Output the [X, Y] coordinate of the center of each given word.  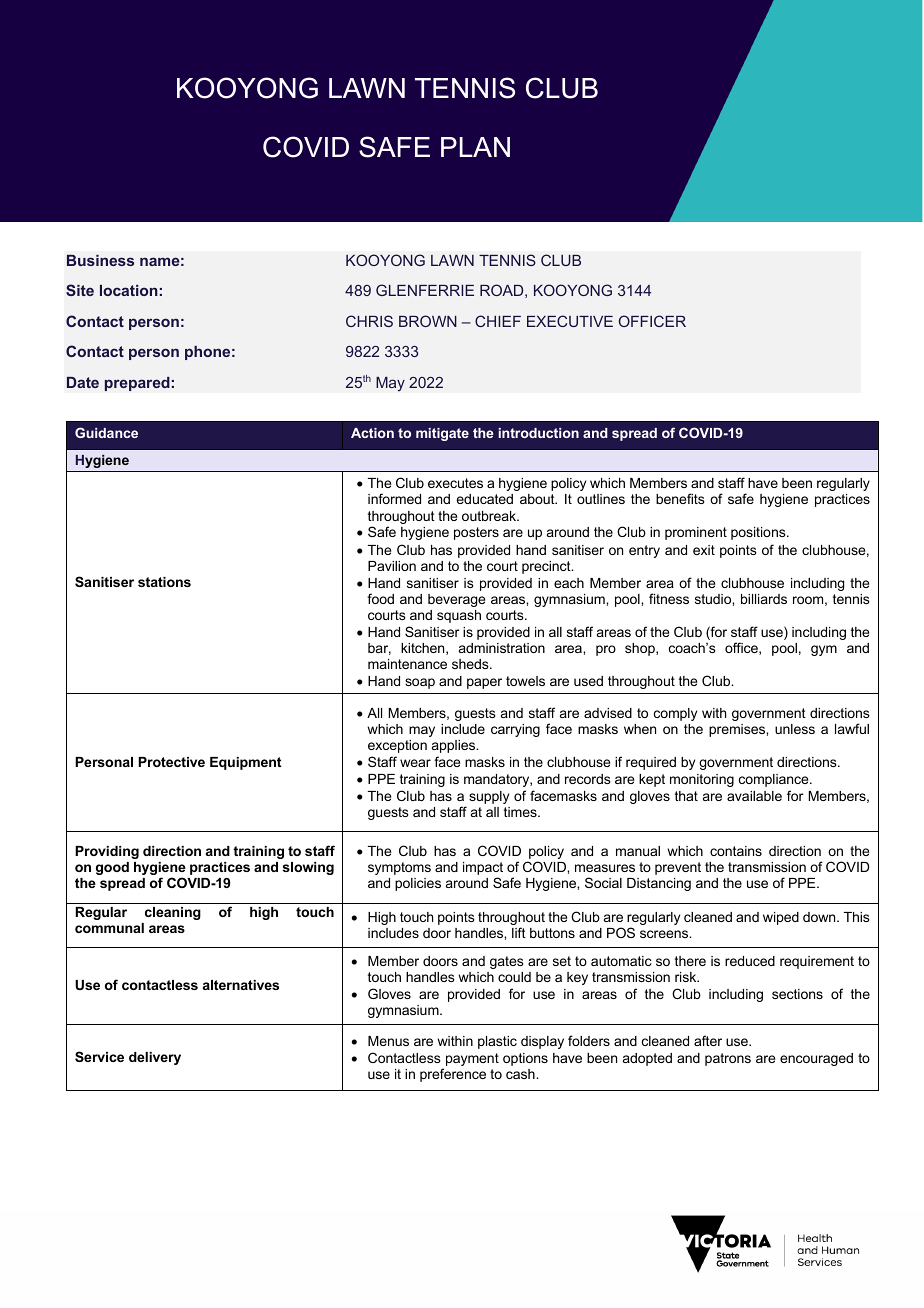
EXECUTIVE [570, 321]
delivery [155, 1058]
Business [100, 260]
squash [459, 616]
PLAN [475, 147]
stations [164, 582]
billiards [764, 599]
